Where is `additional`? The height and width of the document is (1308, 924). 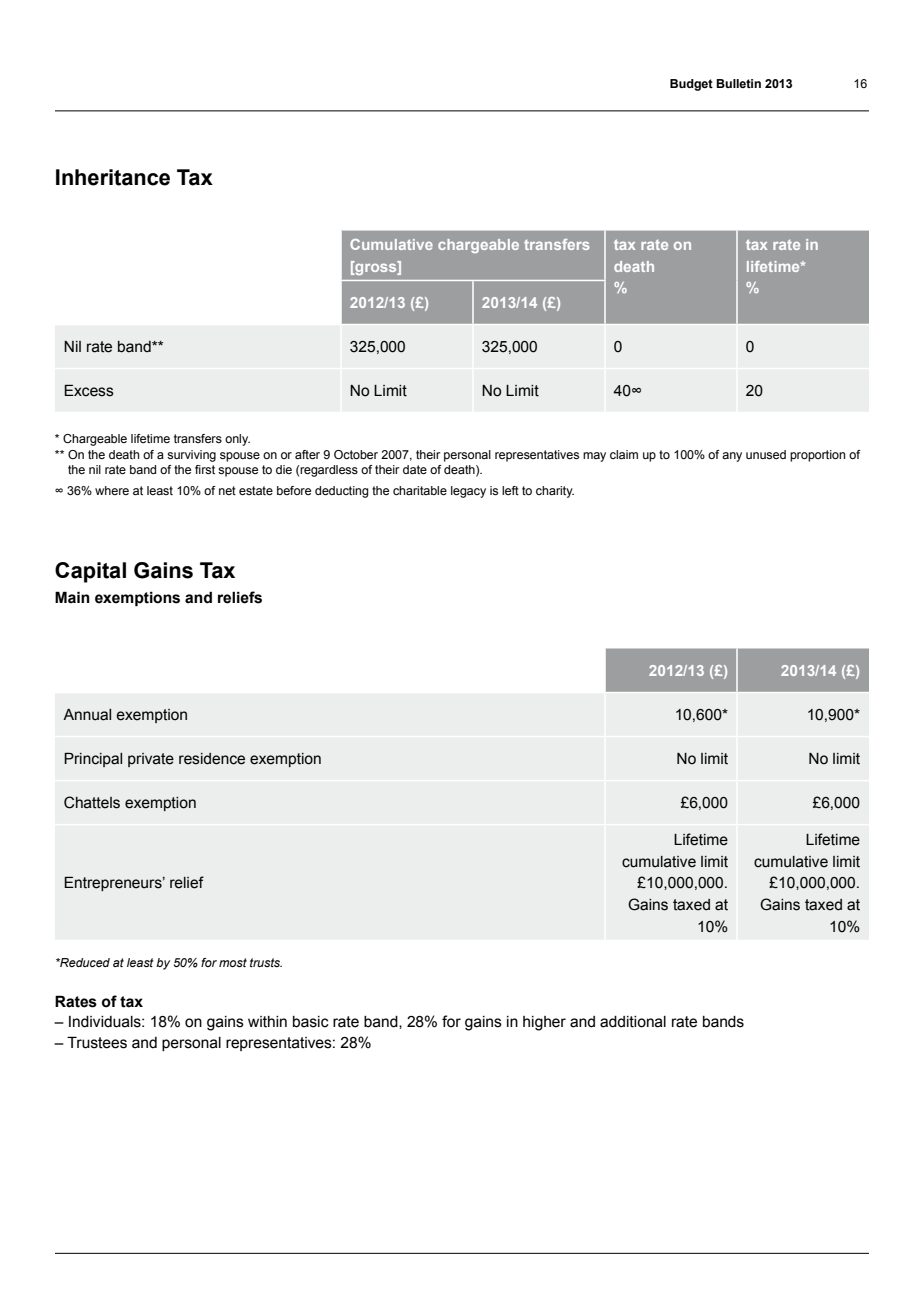 additional is located at coordinates (633, 1022).
